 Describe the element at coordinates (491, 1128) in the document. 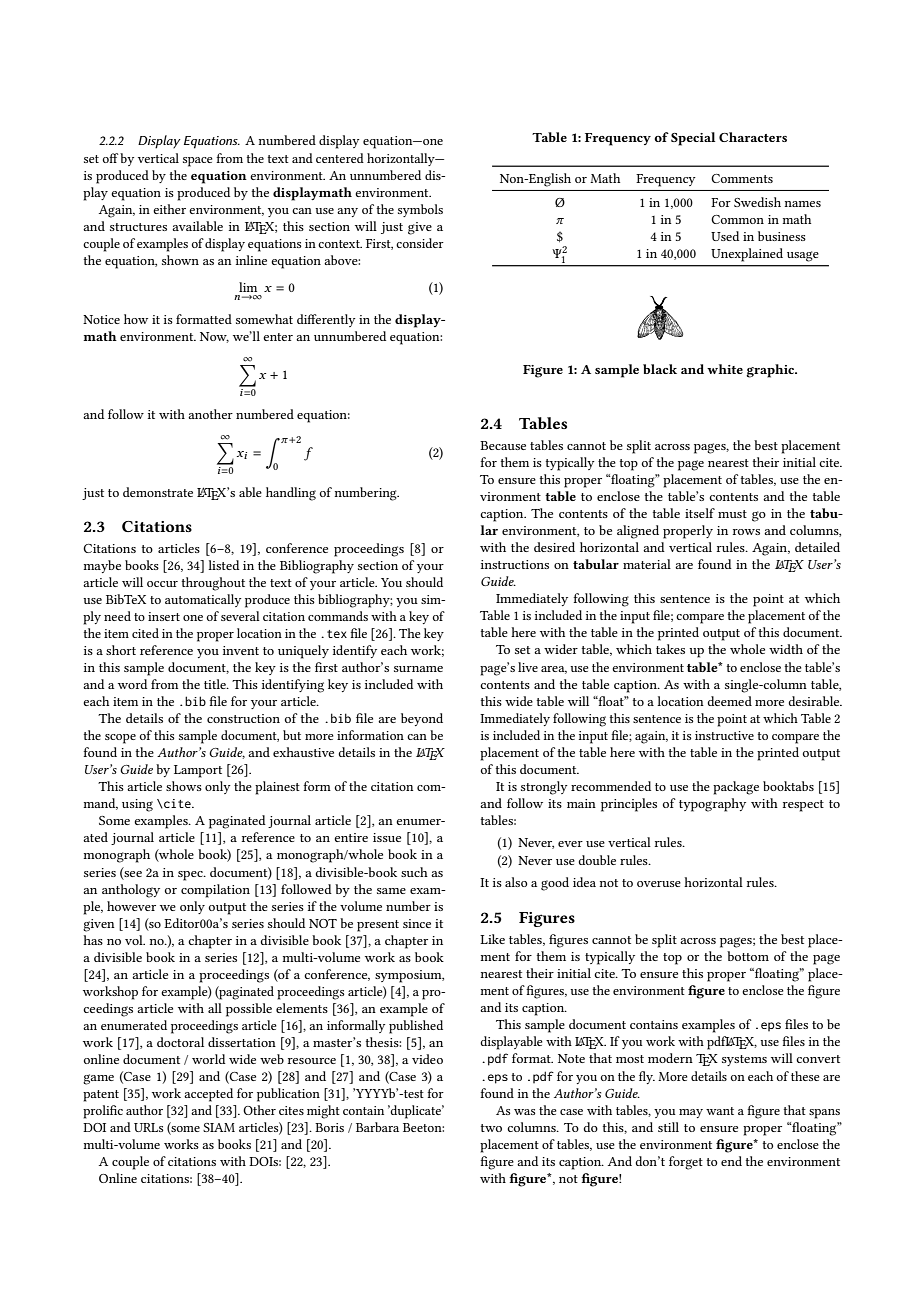

I see `two` at that location.
